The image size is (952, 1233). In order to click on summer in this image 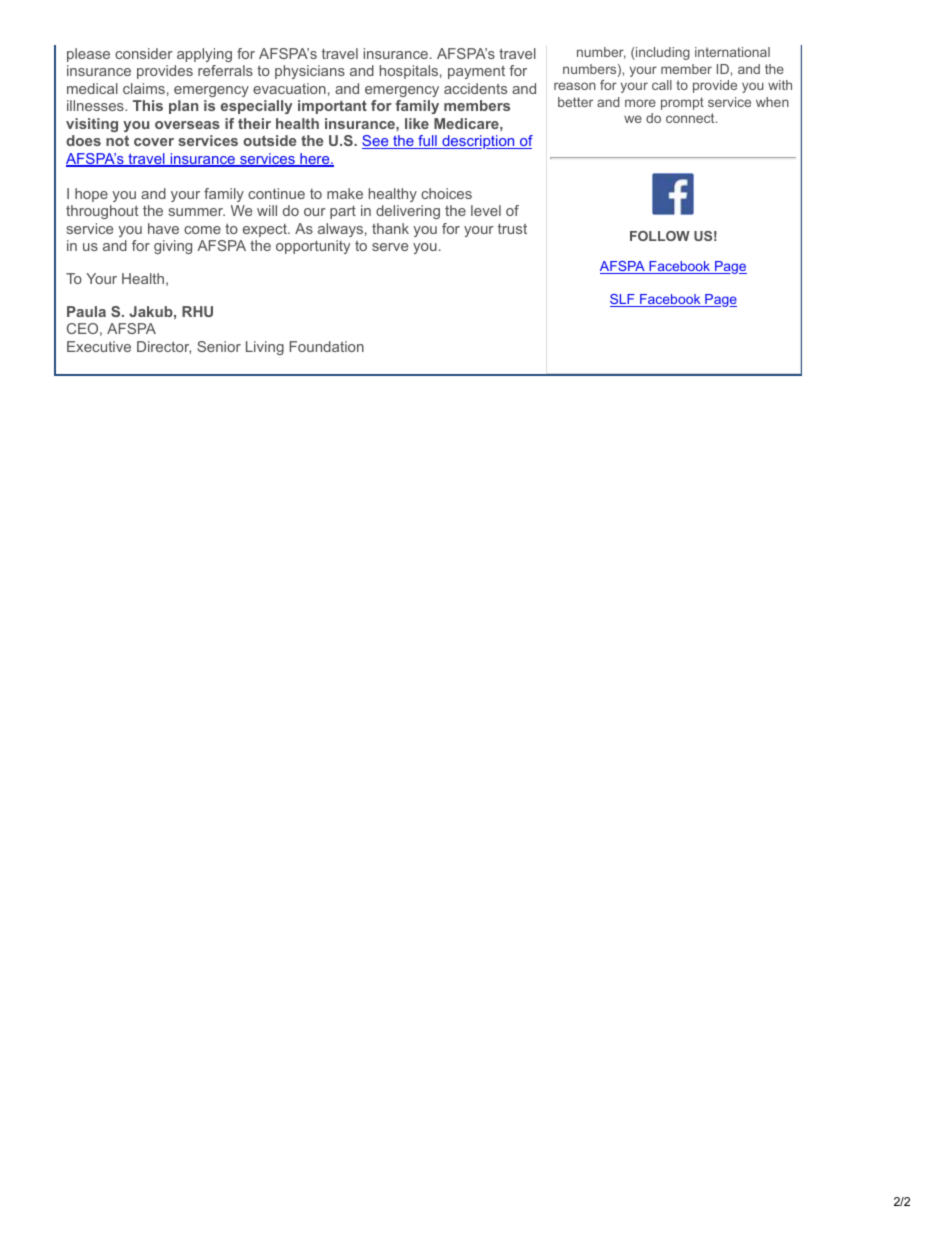, I will do `click(197, 212)`.
